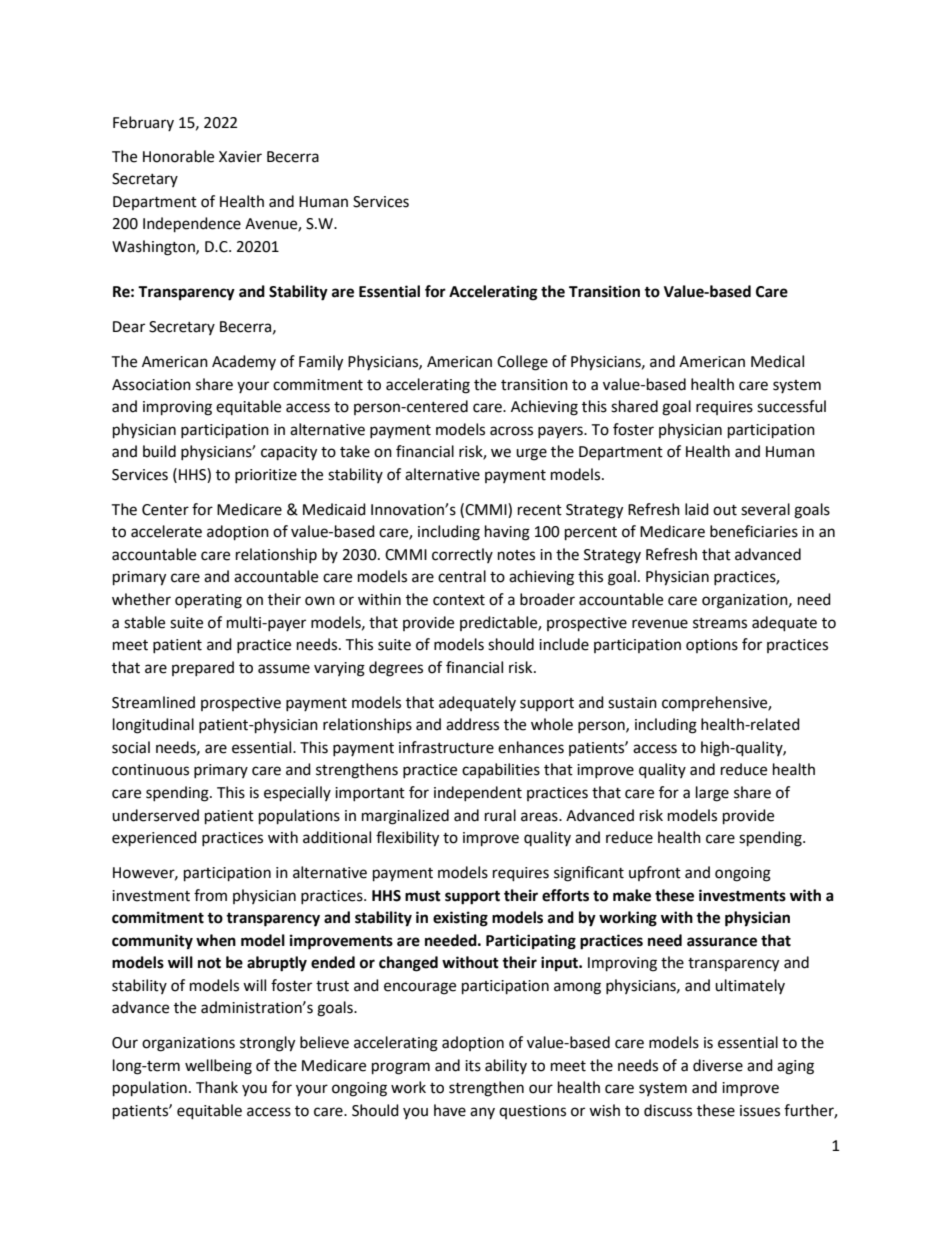 The image size is (952, 1233). I want to click on upfront, so click(655, 873).
